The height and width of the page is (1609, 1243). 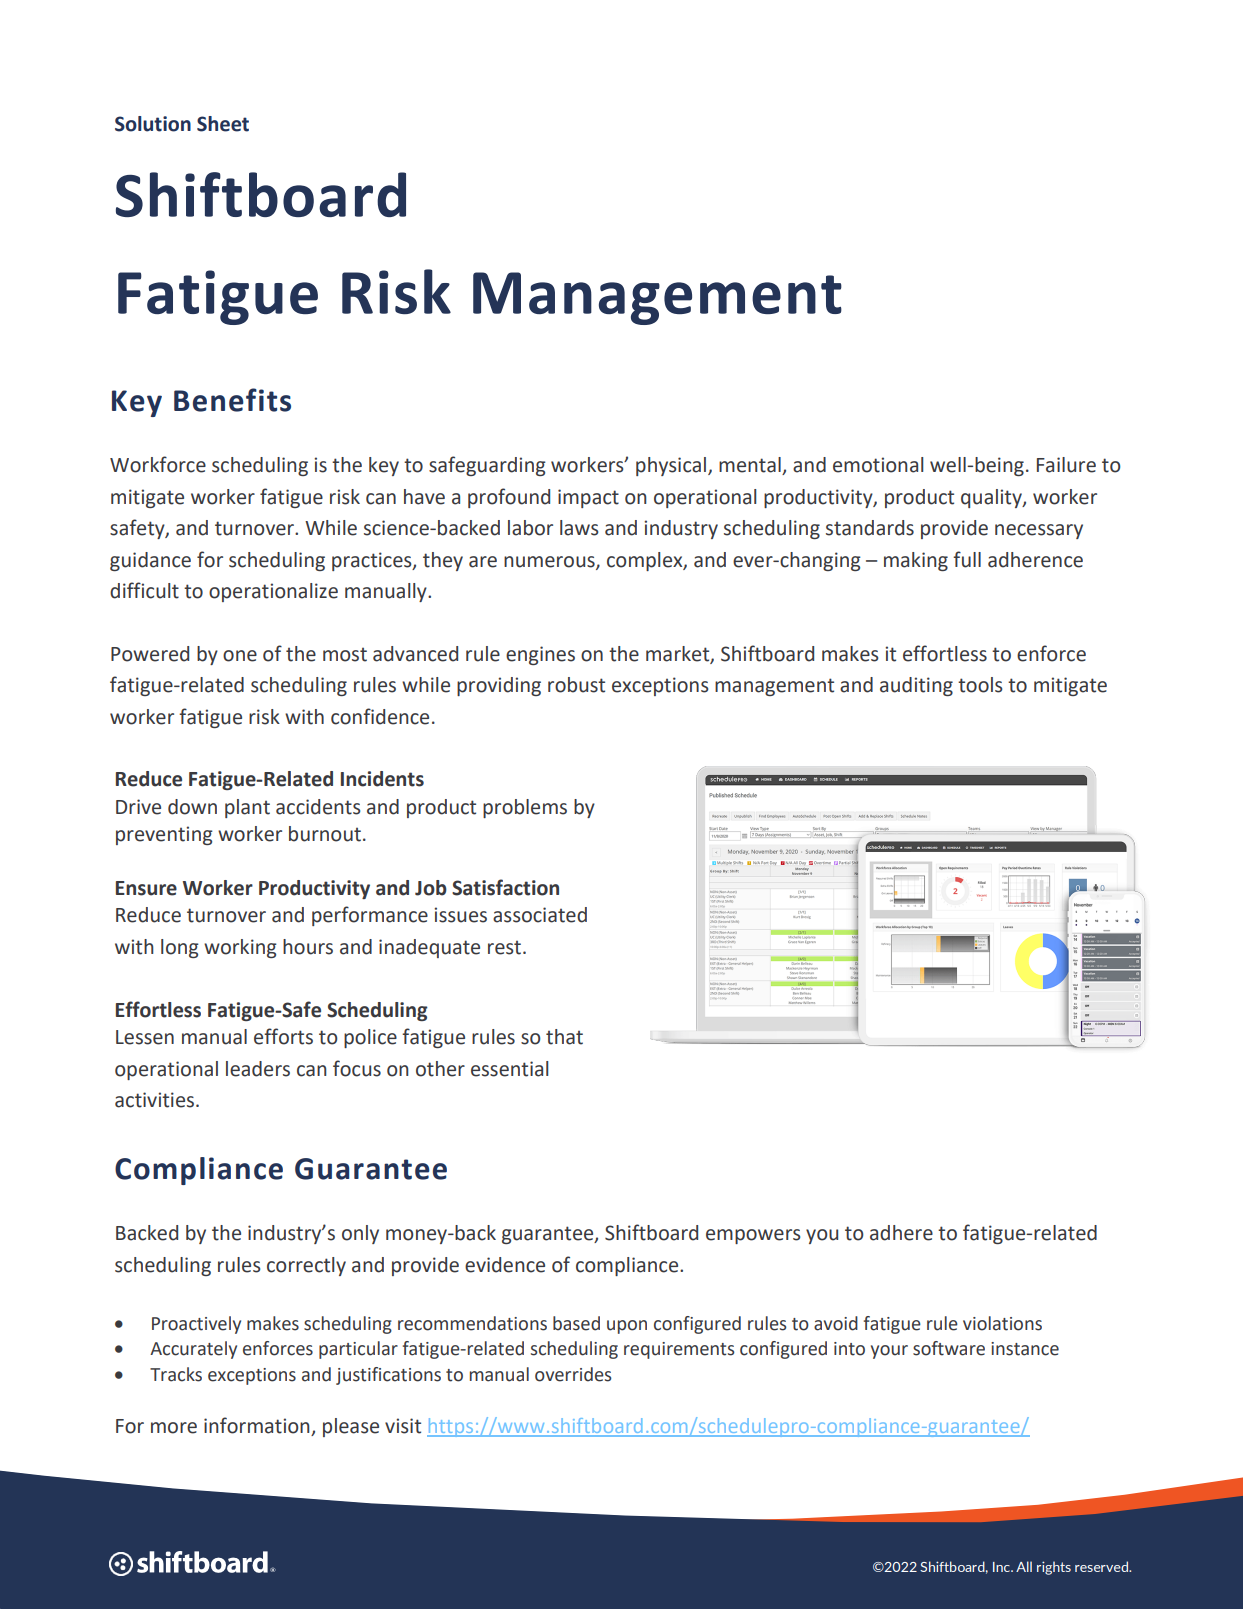 I want to click on overrides, so click(x=573, y=1374).
